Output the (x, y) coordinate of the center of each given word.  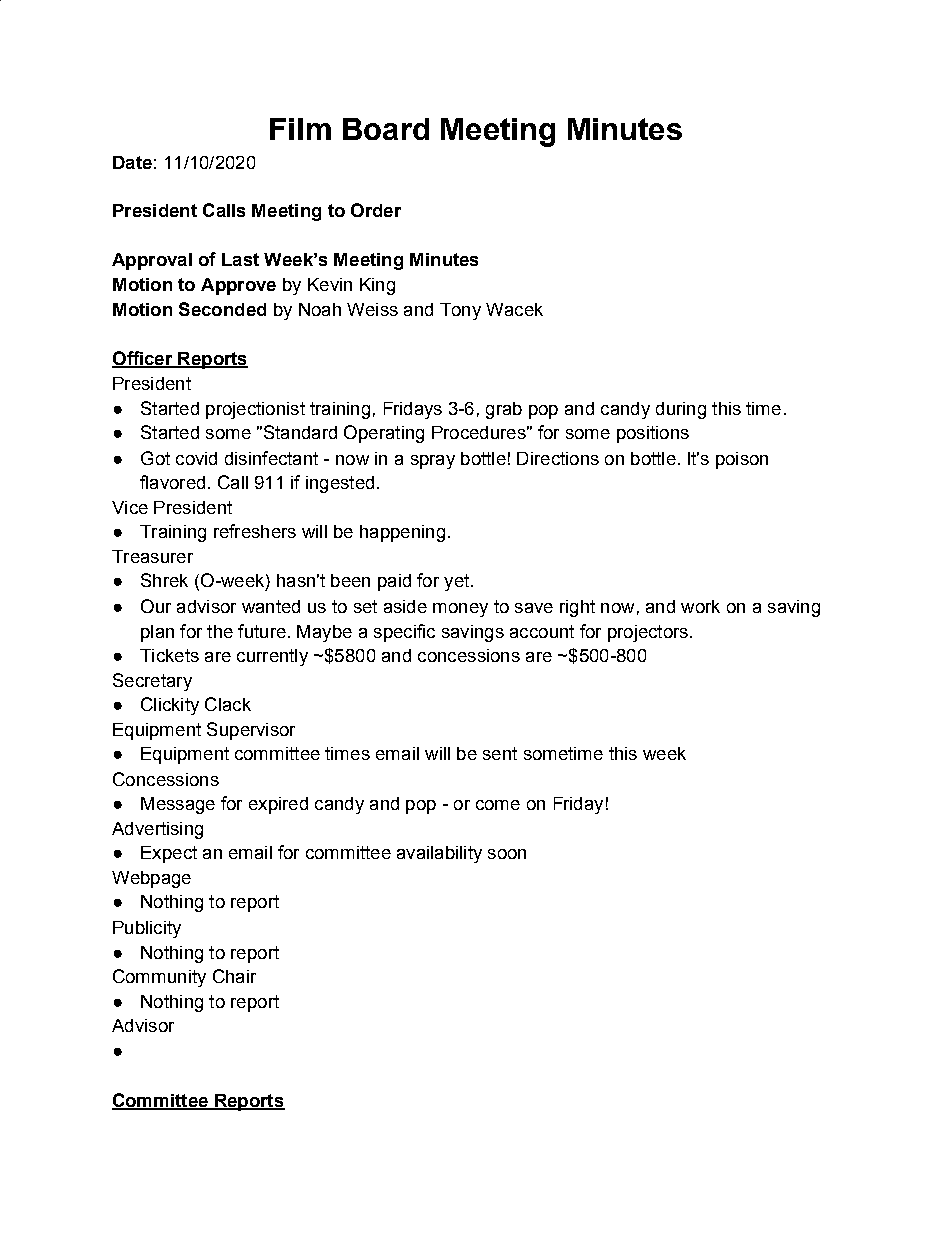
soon (507, 854)
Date (132, 162)
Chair (234, 976)
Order (376, 210)
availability (439, 854)
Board (386, 129)
